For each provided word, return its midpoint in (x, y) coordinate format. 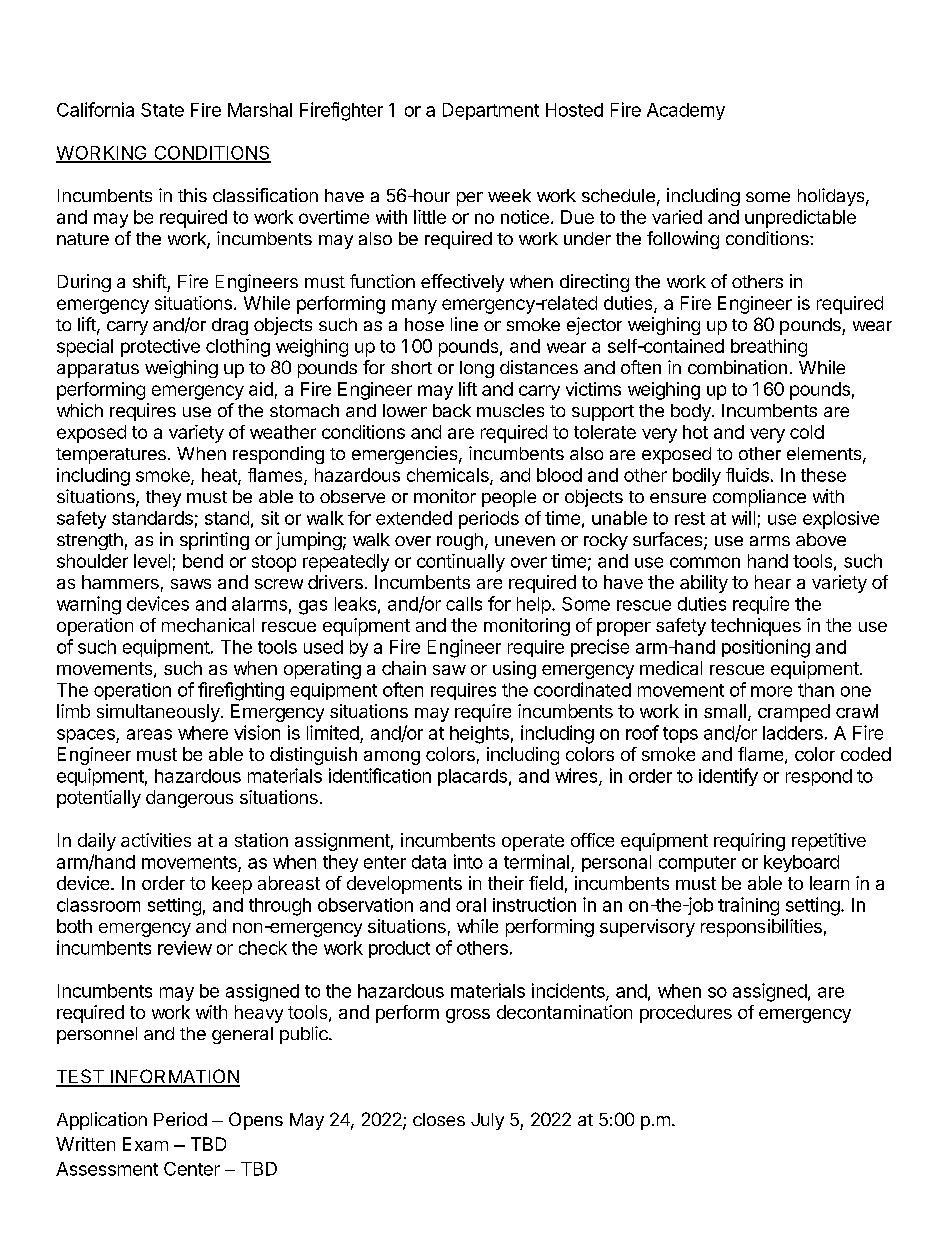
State (162, 110)
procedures (686, 1014)
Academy (686, 111)
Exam (145, 1144)
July (487, 1121)
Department (491, 111)
